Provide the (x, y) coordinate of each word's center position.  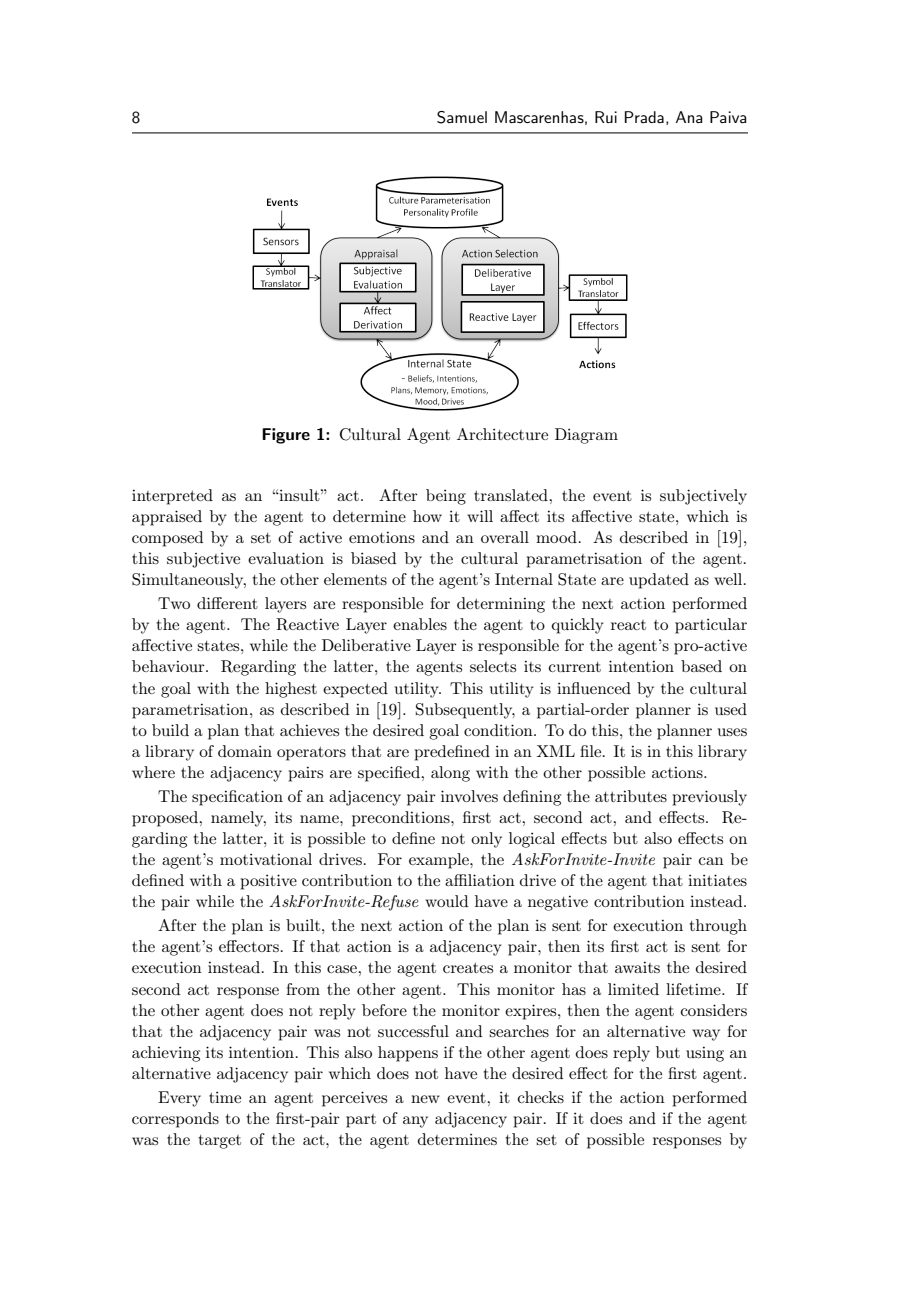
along (450, 774)
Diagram (586, 436)
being (446, 497)
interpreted (172, 497)
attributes (631, 796)
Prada (644, 117)
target (220, 1142)
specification (237, 798)
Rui (606, 117)
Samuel (462, 117)
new (425, 1099)
